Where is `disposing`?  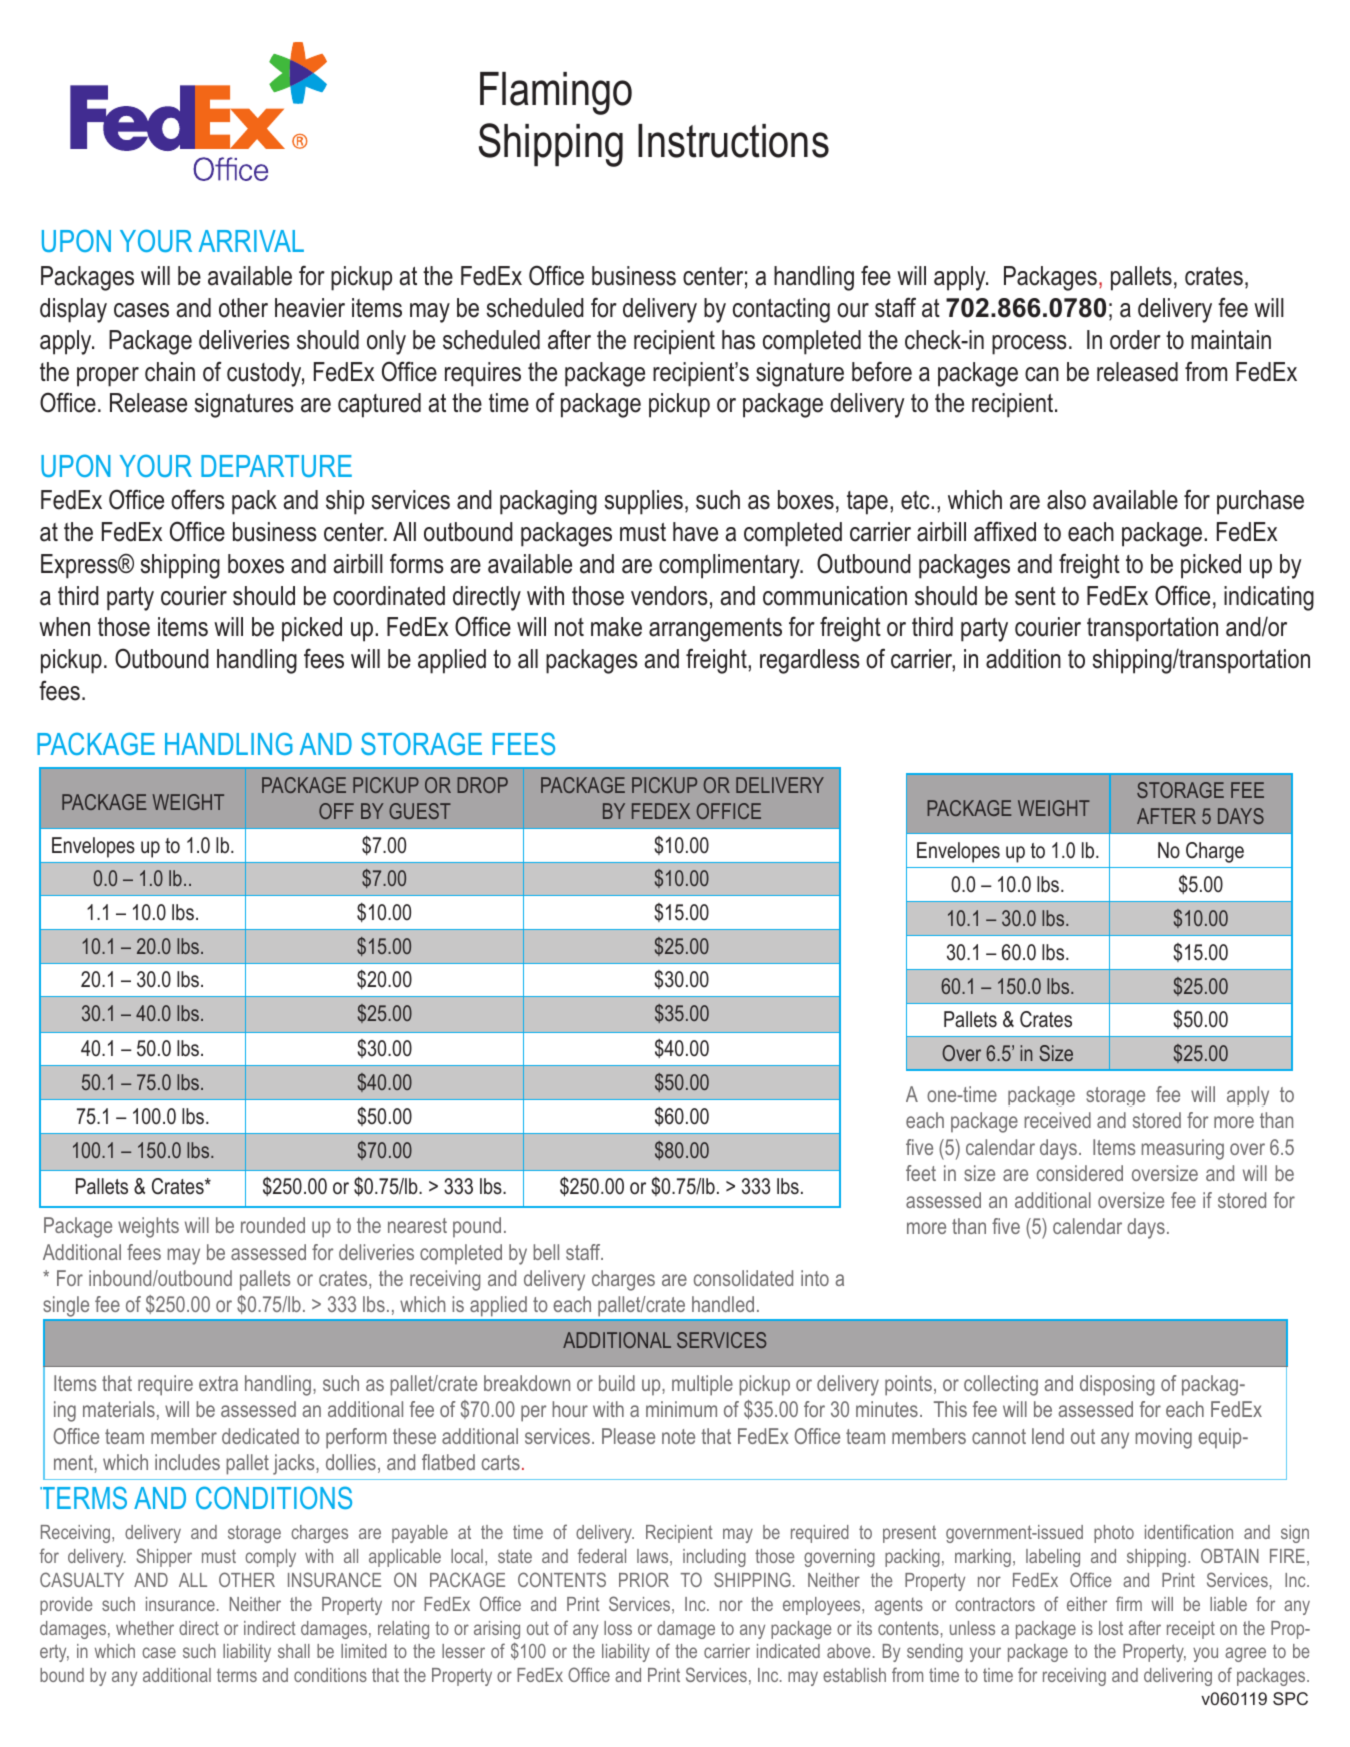 disposing is located at coordinates (1117, 1385).
